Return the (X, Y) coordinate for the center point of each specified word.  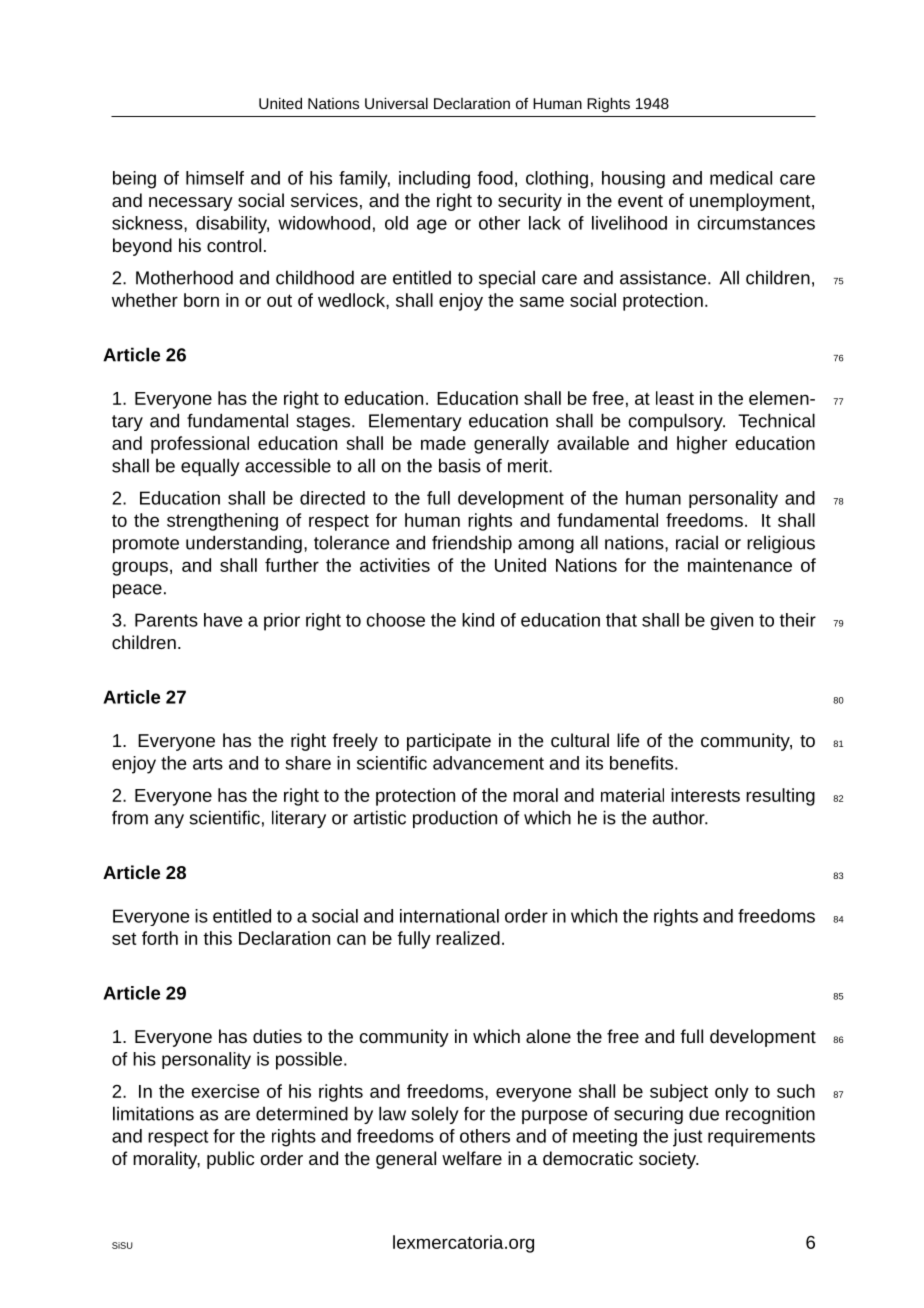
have (223, 620)
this (217, 938)
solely (435, 1115)
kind (478, 620)
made (443, 443)
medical (741, 178)
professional (200, 445)
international (449, 916)
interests (705, 795)
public (230, 1160)
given (731, 621)
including (434, 180)
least (675, 398)
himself (215, 178)
